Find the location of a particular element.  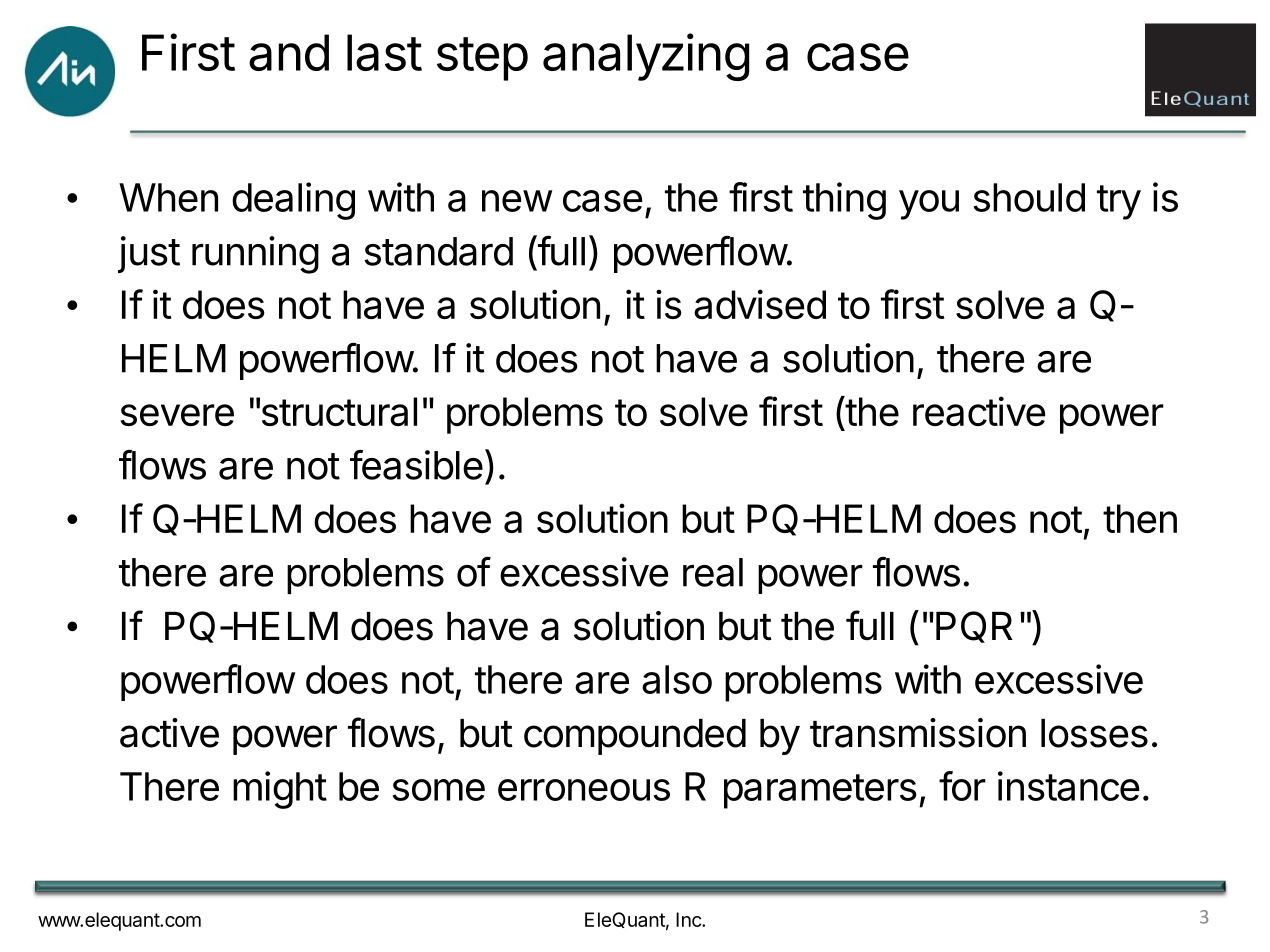

then is located at coordinates (1140, 518).
